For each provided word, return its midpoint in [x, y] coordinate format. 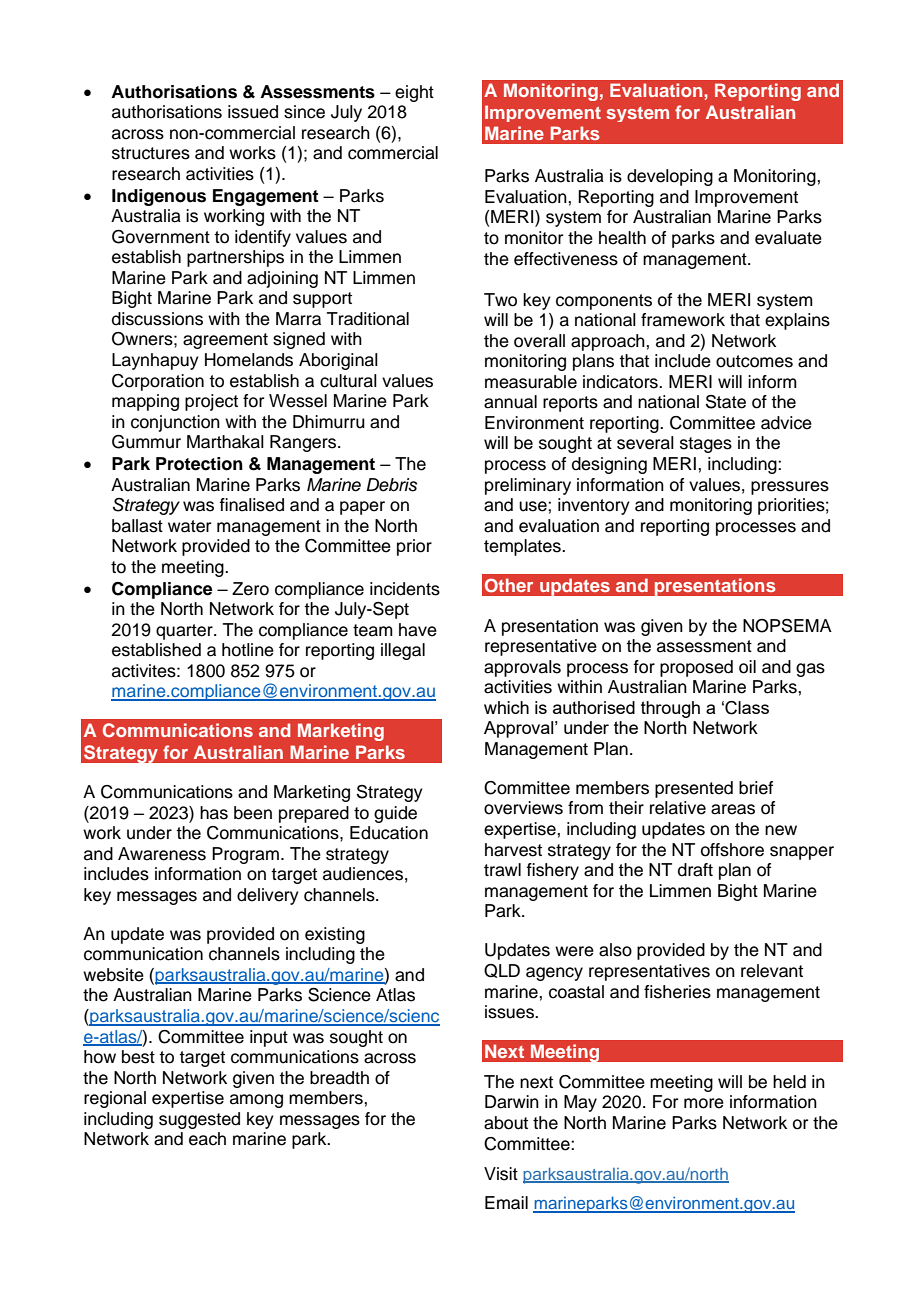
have [418, 630]
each [207, 1139]
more [704, 1103]
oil [747, 667]
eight [414, 93]
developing [670, 177]
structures [151, 153]
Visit [501, 1174]
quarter [185, 632]
